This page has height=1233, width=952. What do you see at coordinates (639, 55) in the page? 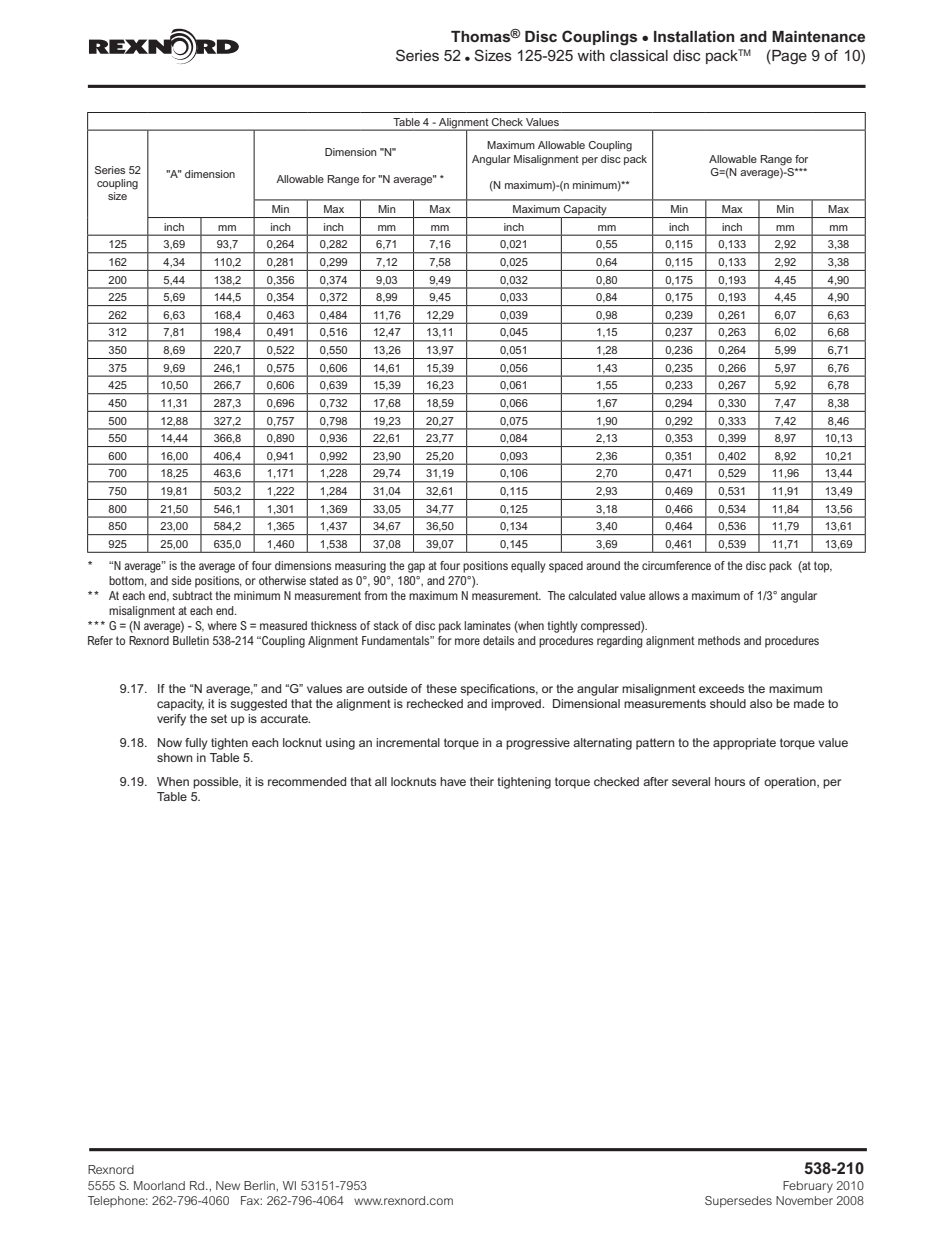
I see `classical` at bounding box center [639, 55].
